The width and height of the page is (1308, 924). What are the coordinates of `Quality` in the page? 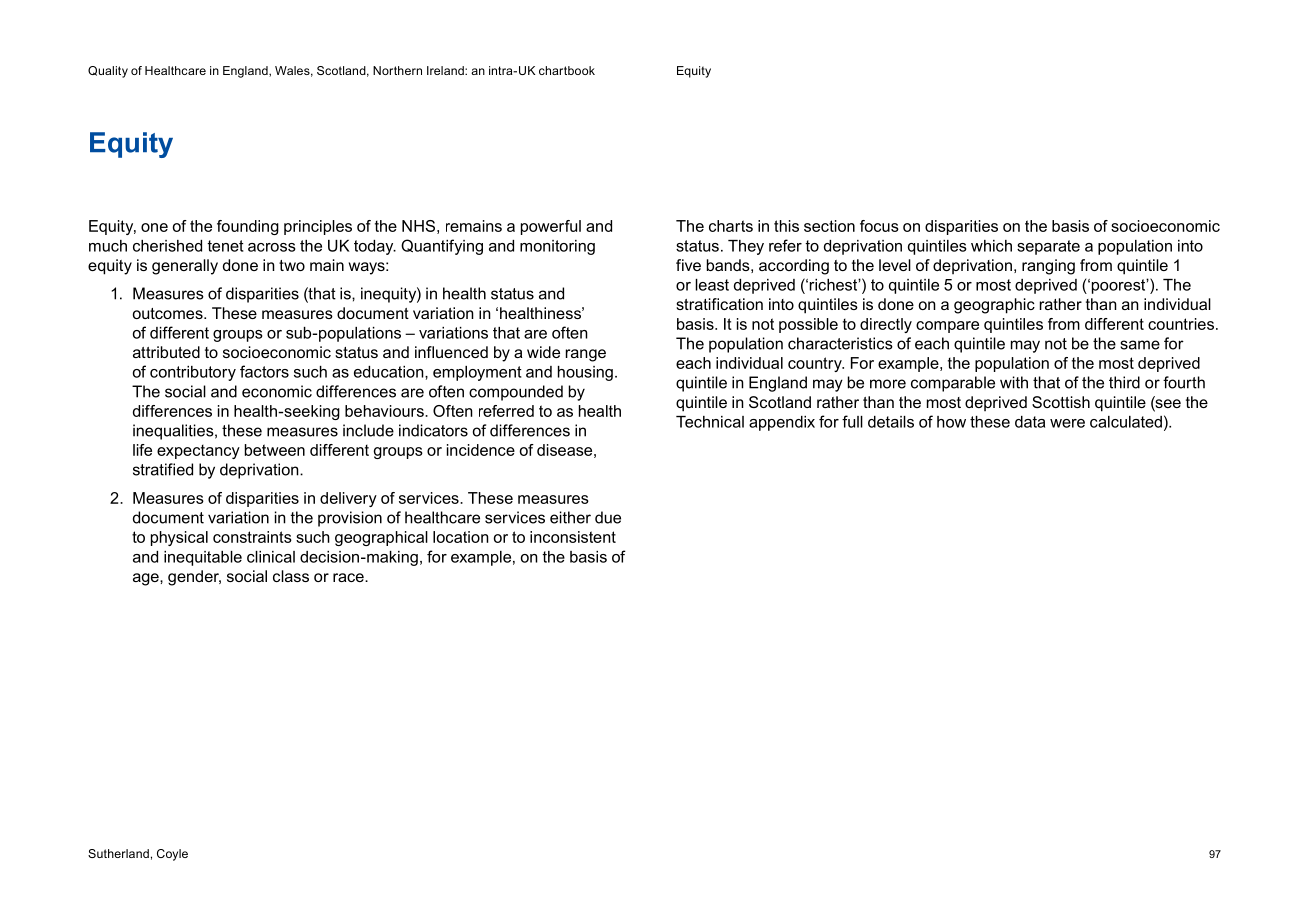 It's located at (108, 72).
